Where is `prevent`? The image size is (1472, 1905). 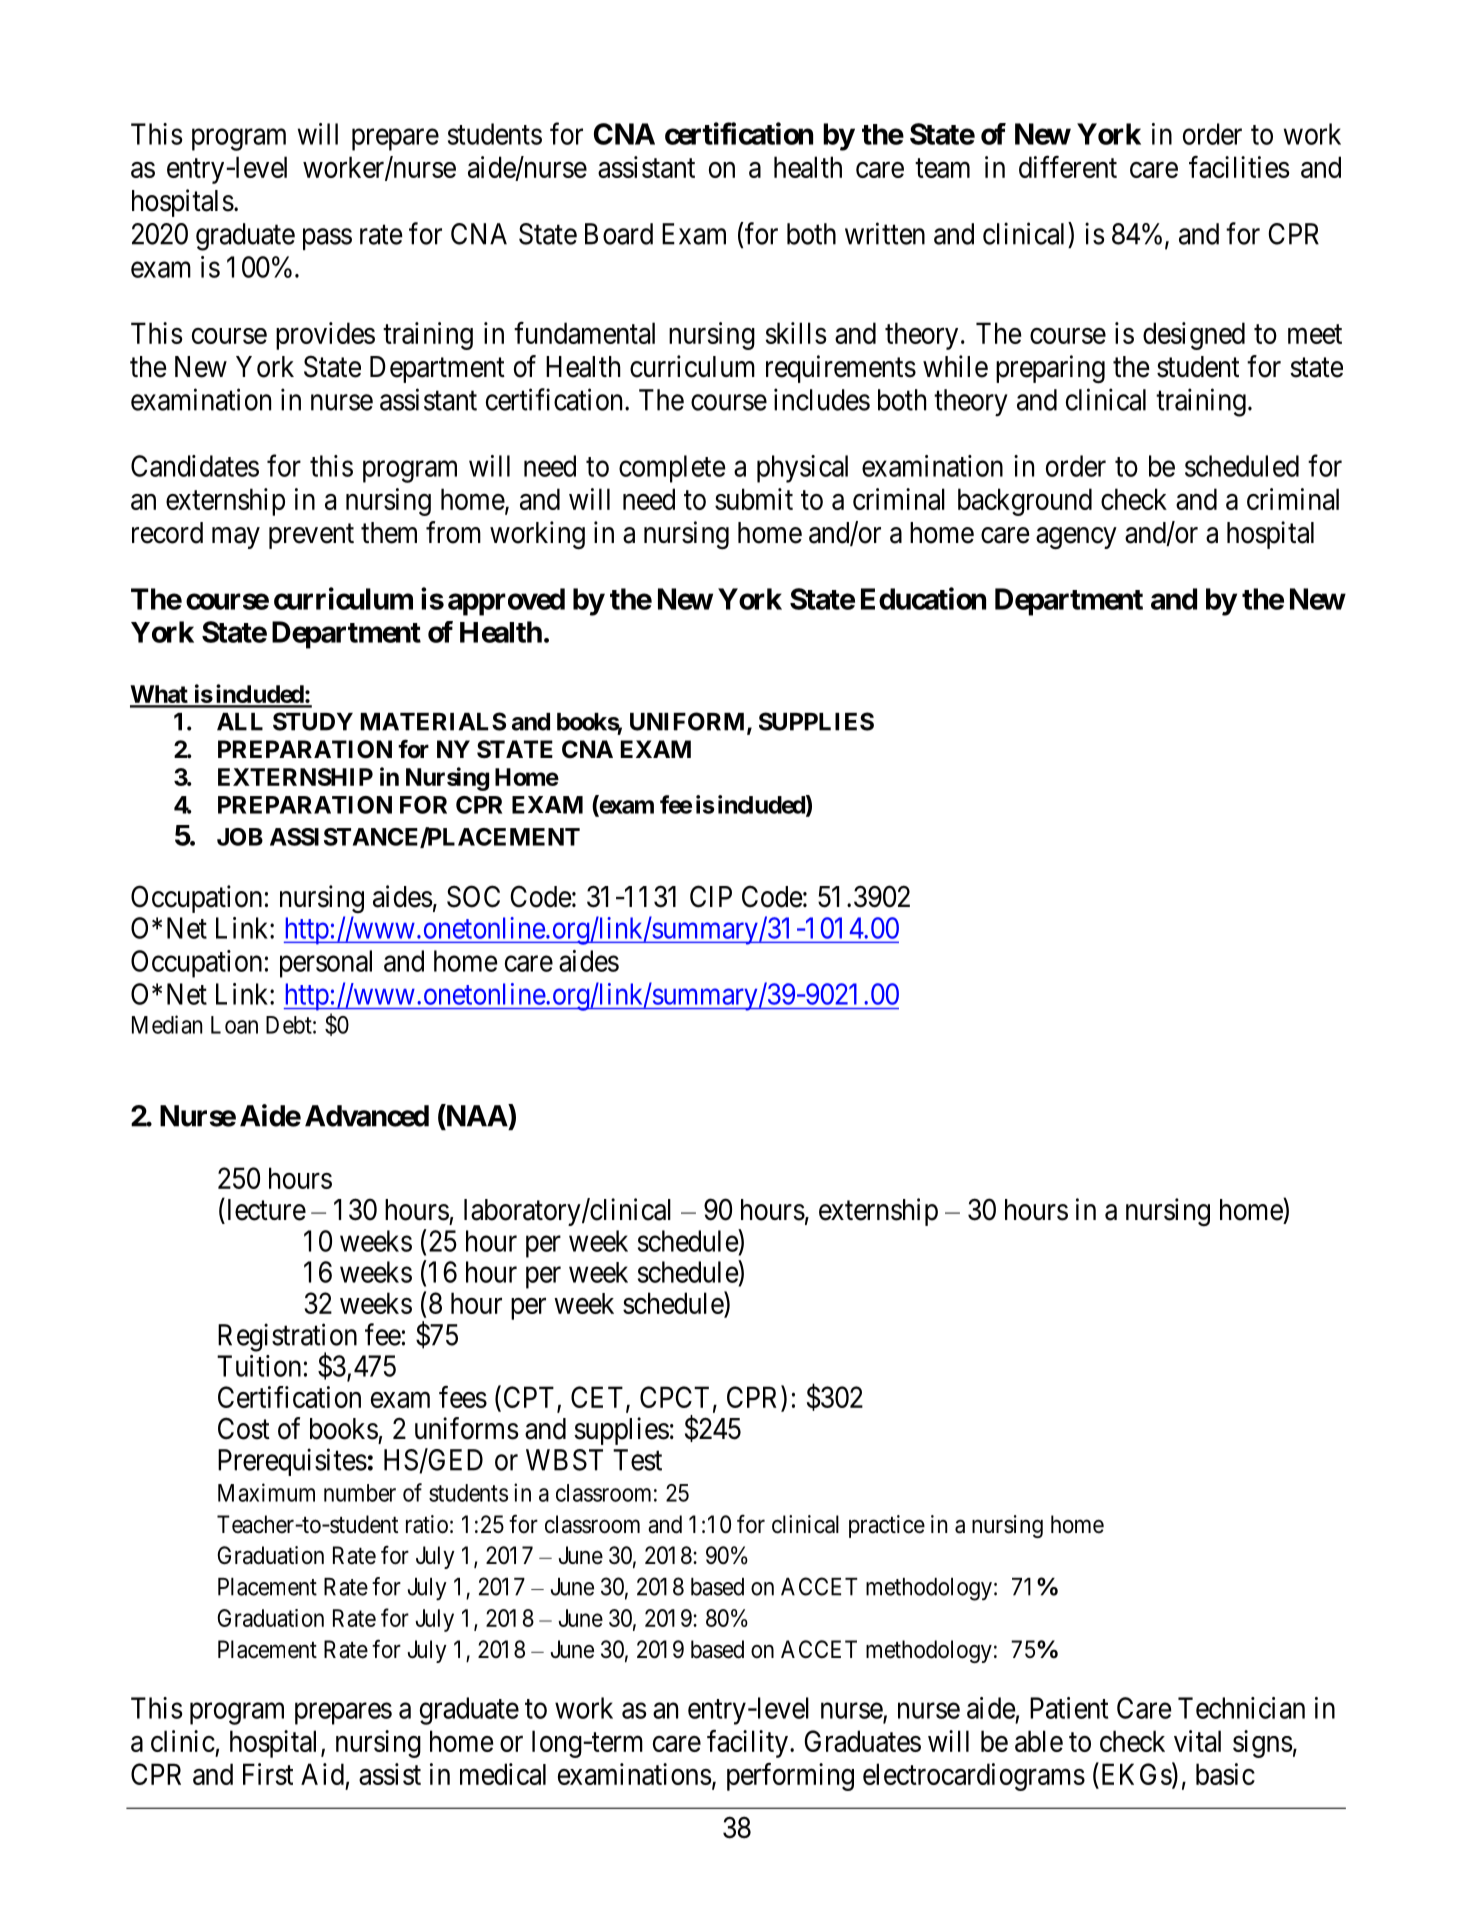 prevent is located at coordinates (311, 536).
